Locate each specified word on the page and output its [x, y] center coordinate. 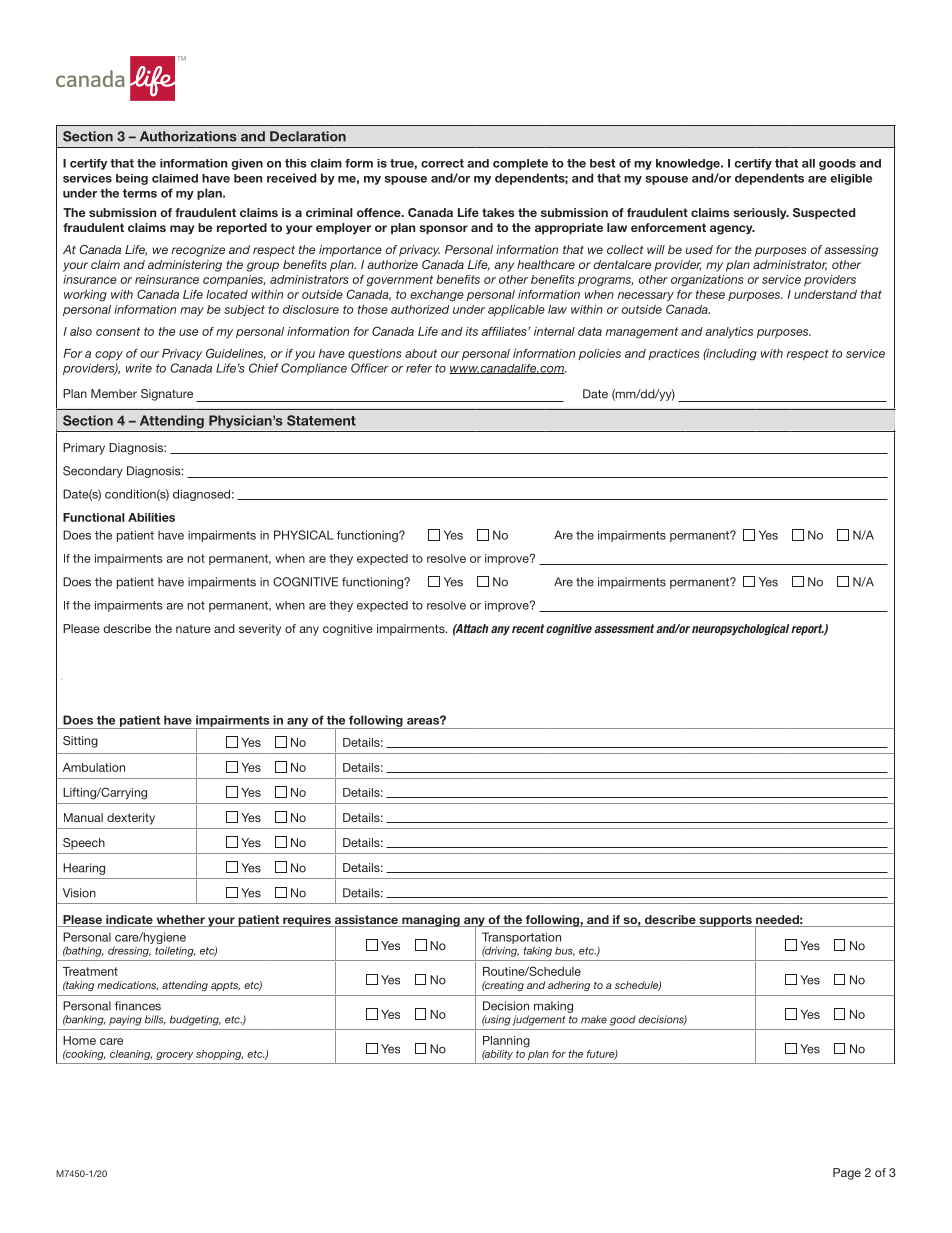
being [132, 179]
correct [442, 163]
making [553, 1007]
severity [260, 630]
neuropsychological [740, 630]
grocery [175, 1056]
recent [528, 628]
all [808, 163]
